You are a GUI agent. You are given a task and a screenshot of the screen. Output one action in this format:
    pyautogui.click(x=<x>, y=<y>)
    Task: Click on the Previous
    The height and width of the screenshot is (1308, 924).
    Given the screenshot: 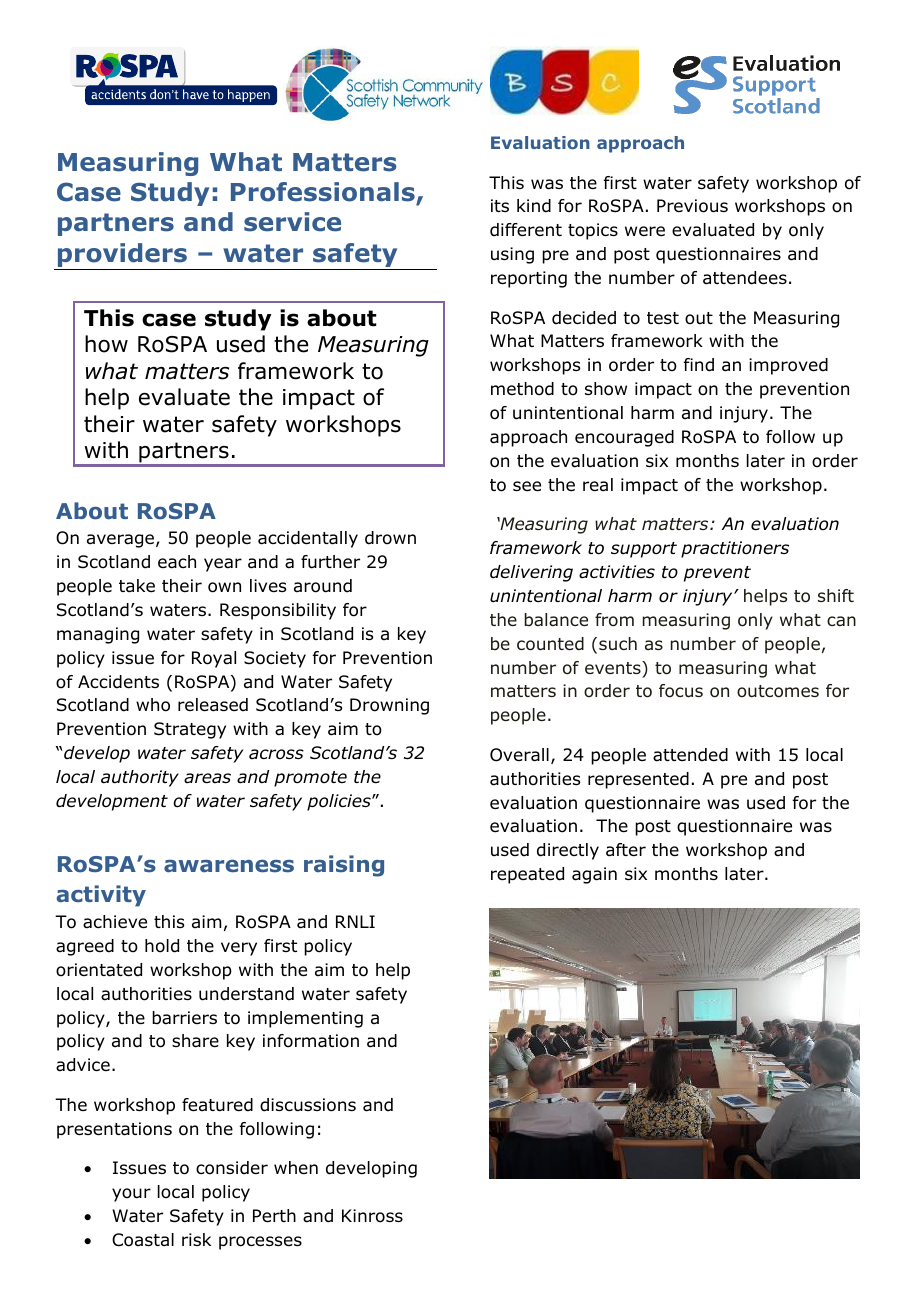 What is the action you would take?
    pyautogui.click(x=692, y=206)
